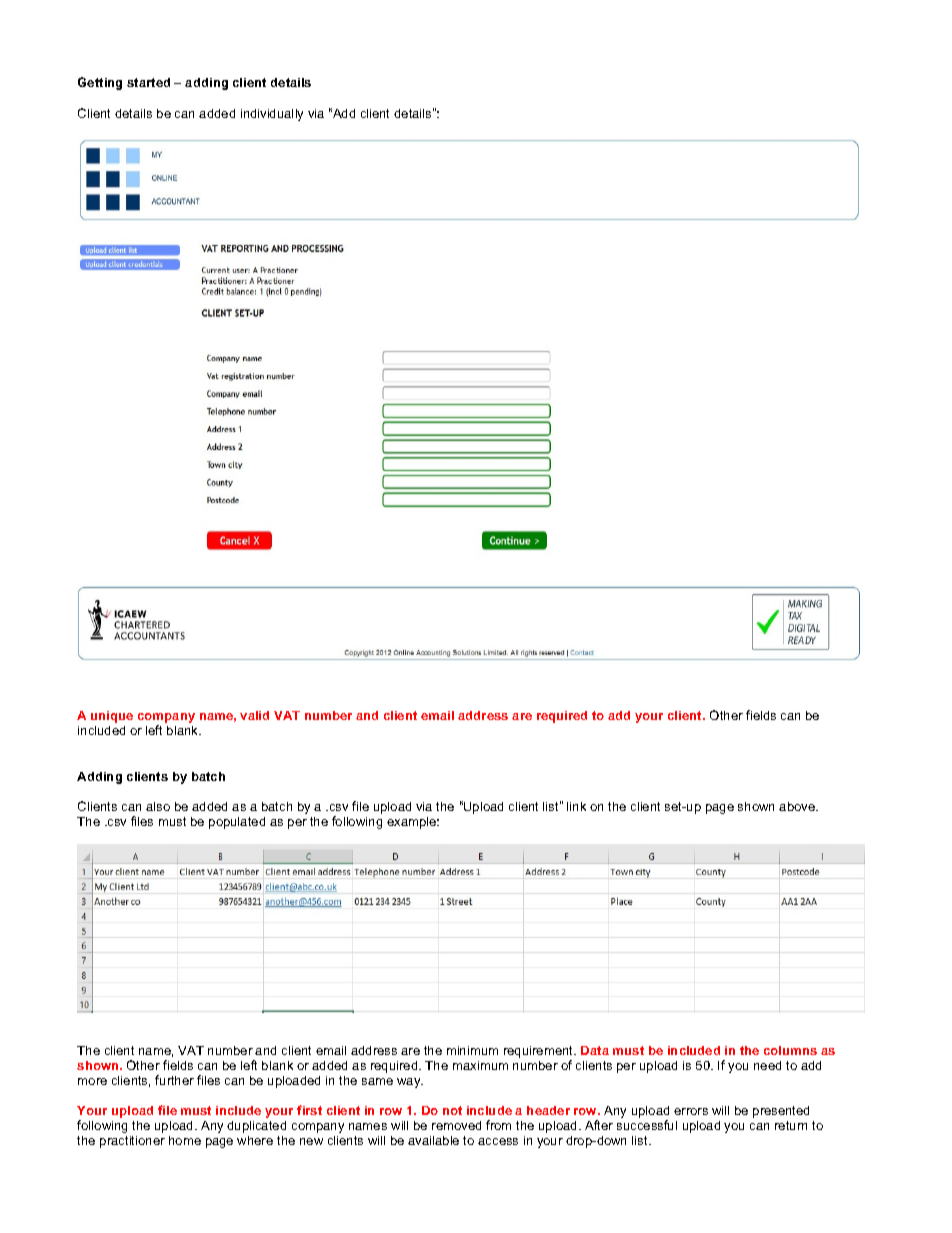  What do you see at coordinates (112, 717) in the screenshot?
I see `unique` at bounding box center [112, 717].
